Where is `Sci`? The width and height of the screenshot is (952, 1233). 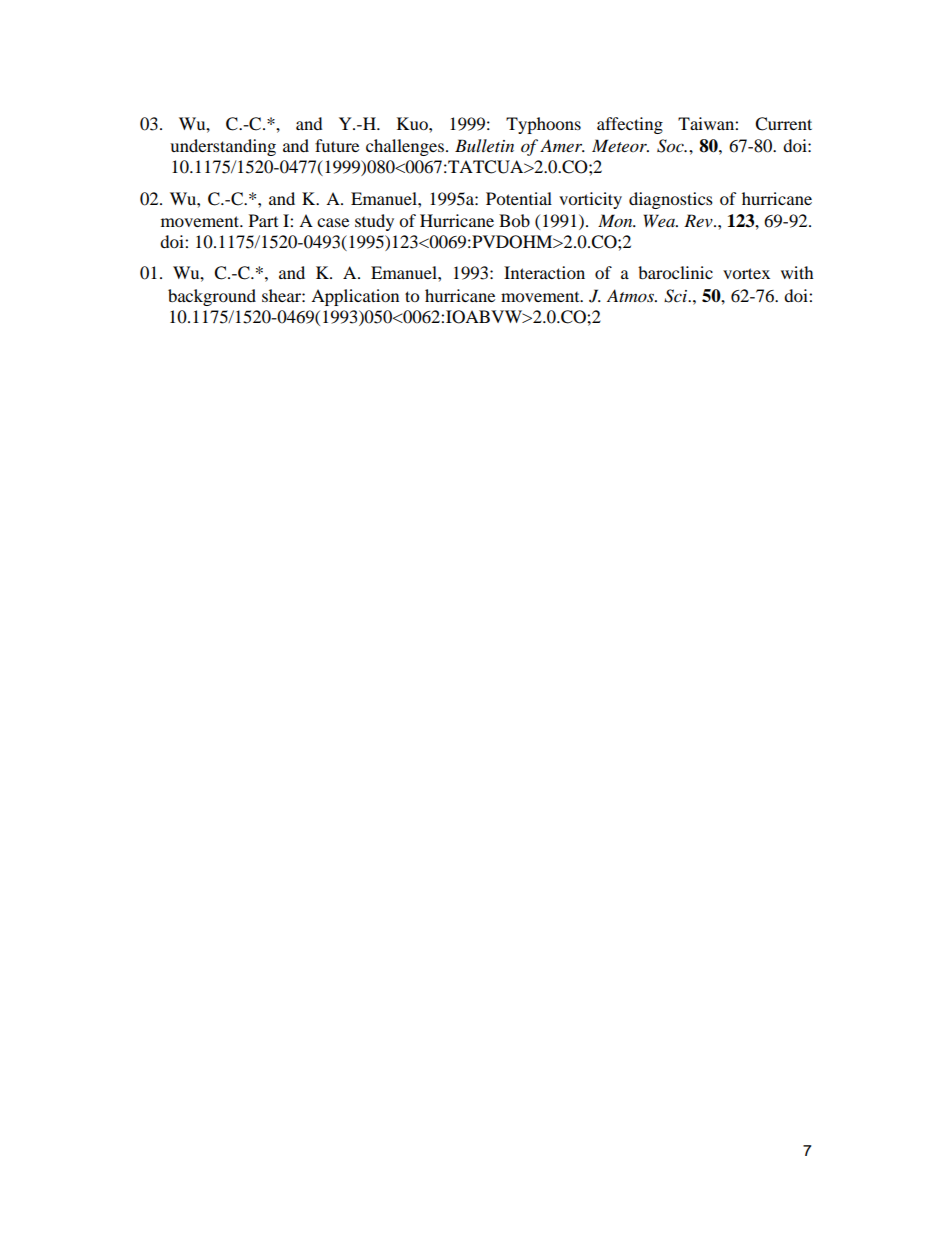 Sci is located at coordinates (677, 296).
